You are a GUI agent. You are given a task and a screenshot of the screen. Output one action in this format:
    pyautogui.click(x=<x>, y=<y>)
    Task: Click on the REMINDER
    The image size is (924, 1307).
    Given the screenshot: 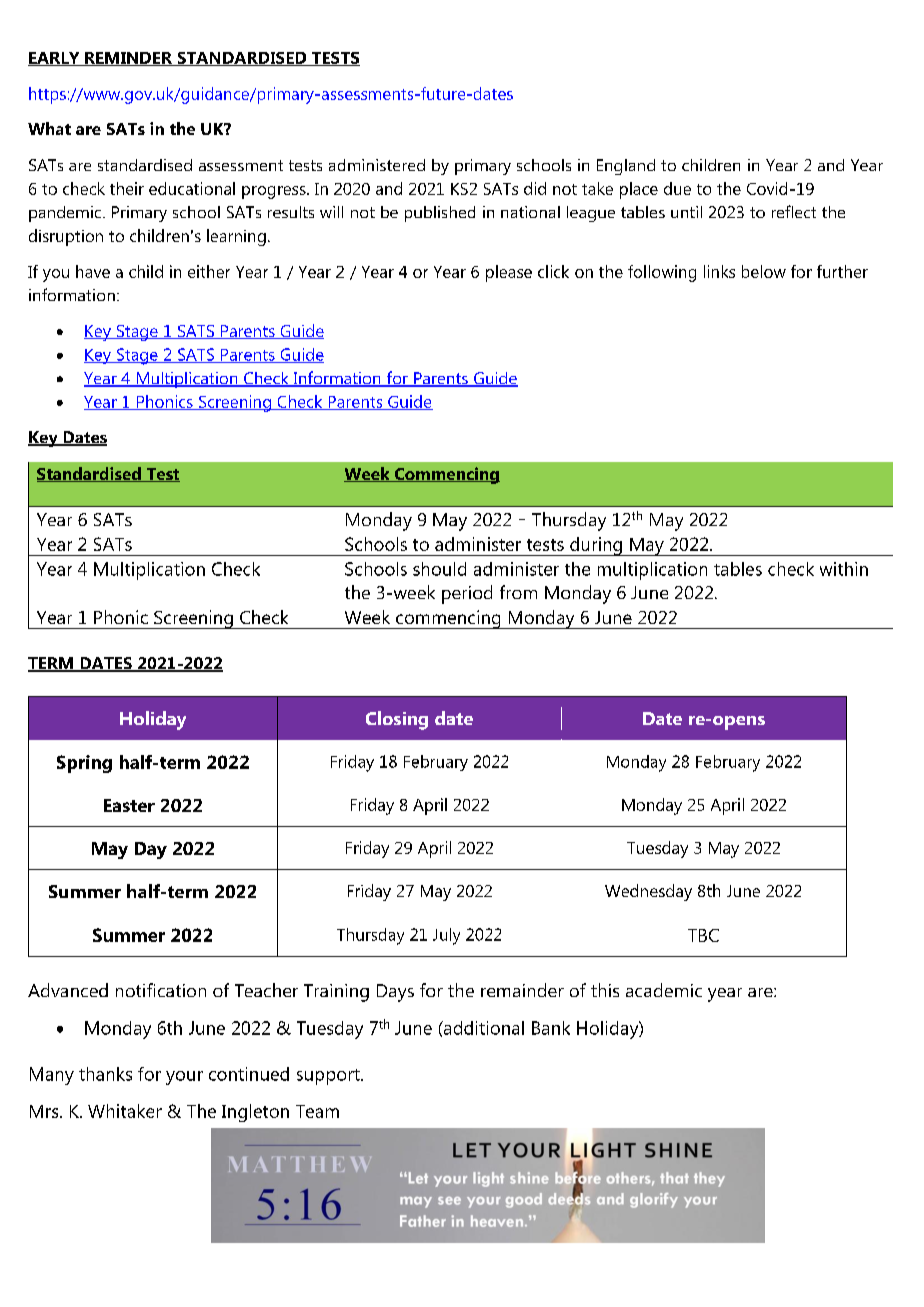 What is the action you would take?
    pyautogui.click(x=129, y=59)
